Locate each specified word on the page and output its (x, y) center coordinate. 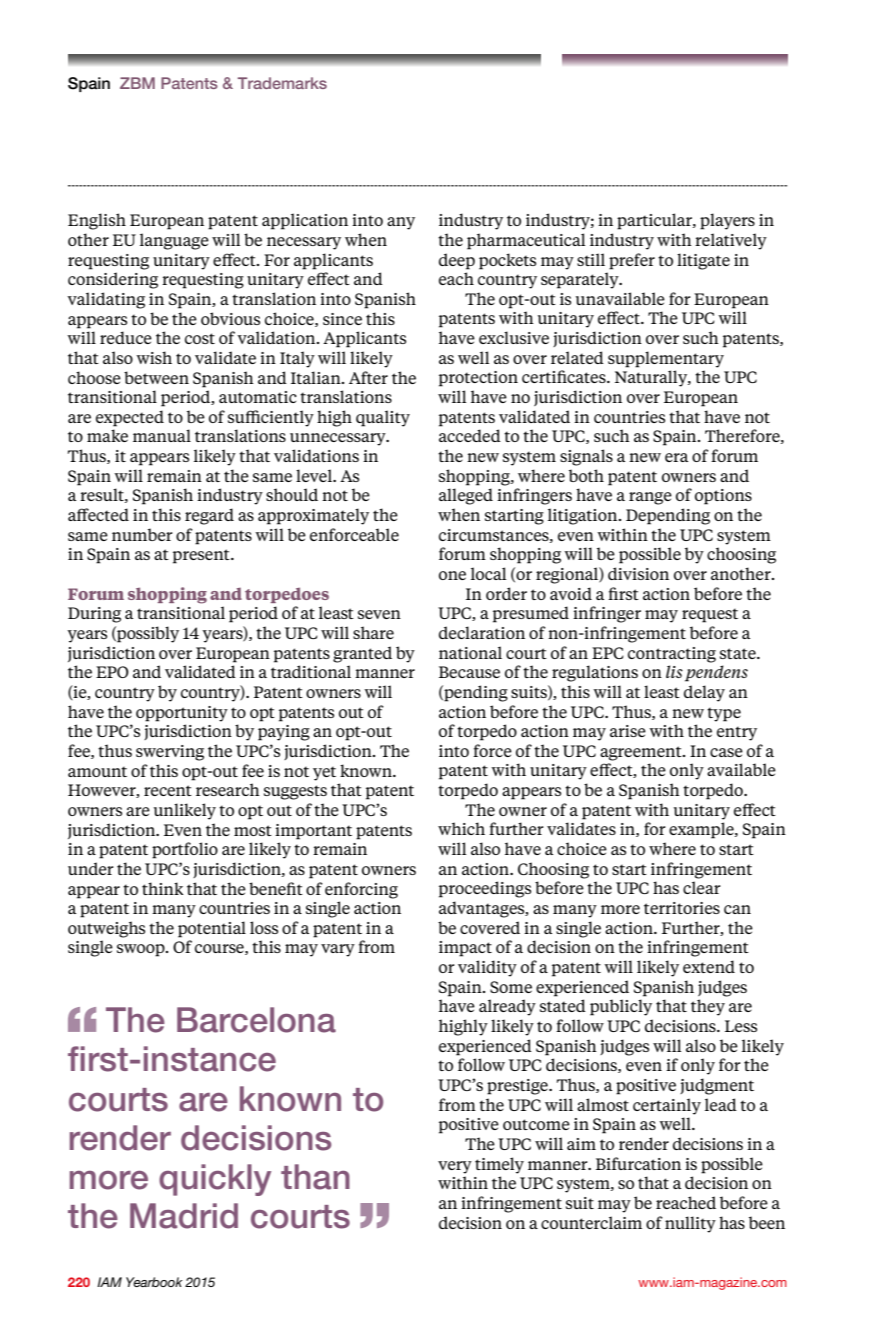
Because (469, 672)
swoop (142, 950)
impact (465, 949)
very (455, 1167)
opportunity (182, 714)
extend (709, 966)
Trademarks (282, 83)
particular (655, 221)
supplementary (666, 359)
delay (704, 693)
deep (457, 261)
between (156, 377)
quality (383, 418)
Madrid (184, 1216)
